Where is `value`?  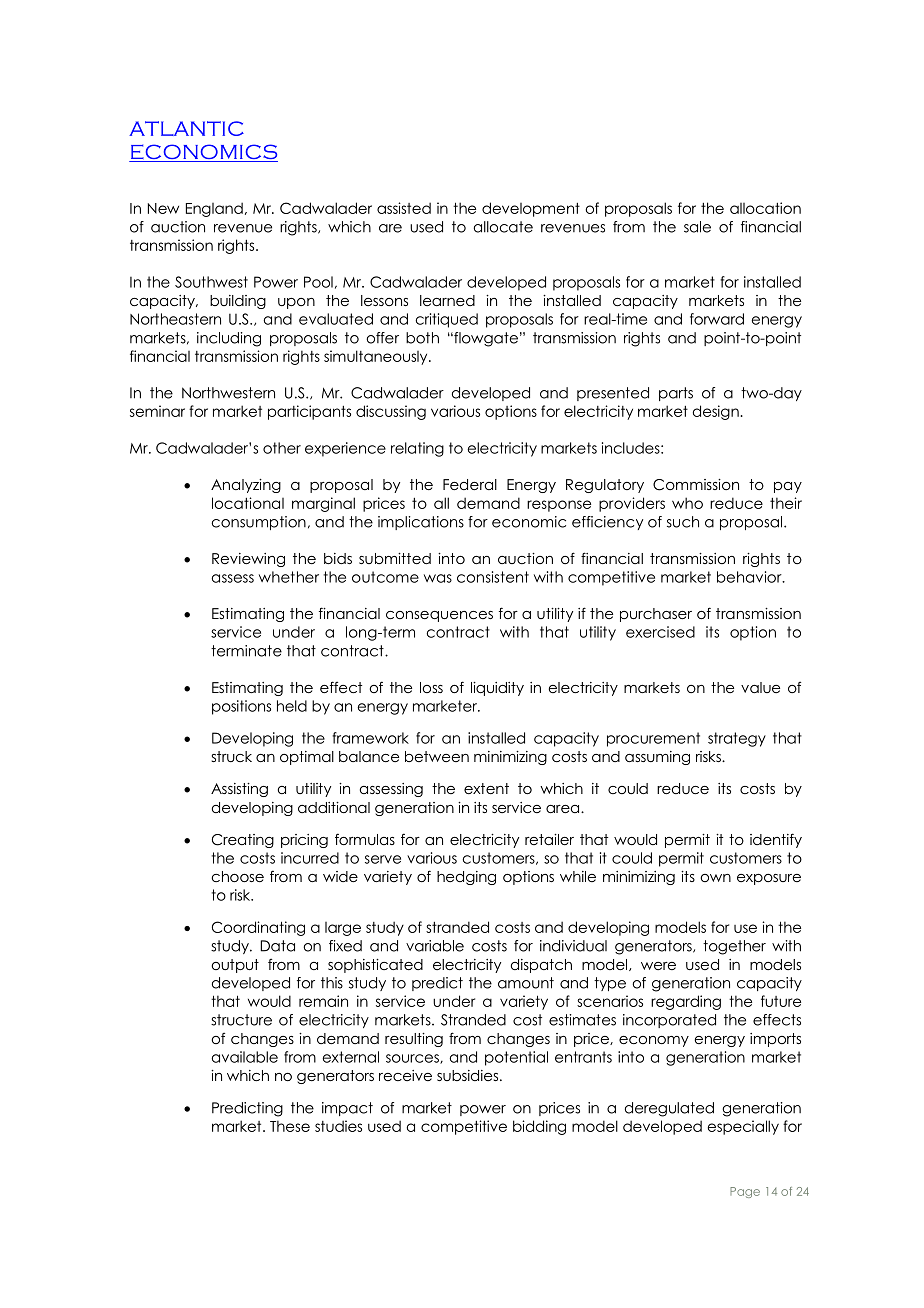
value is located at coordinates (760, 687).
